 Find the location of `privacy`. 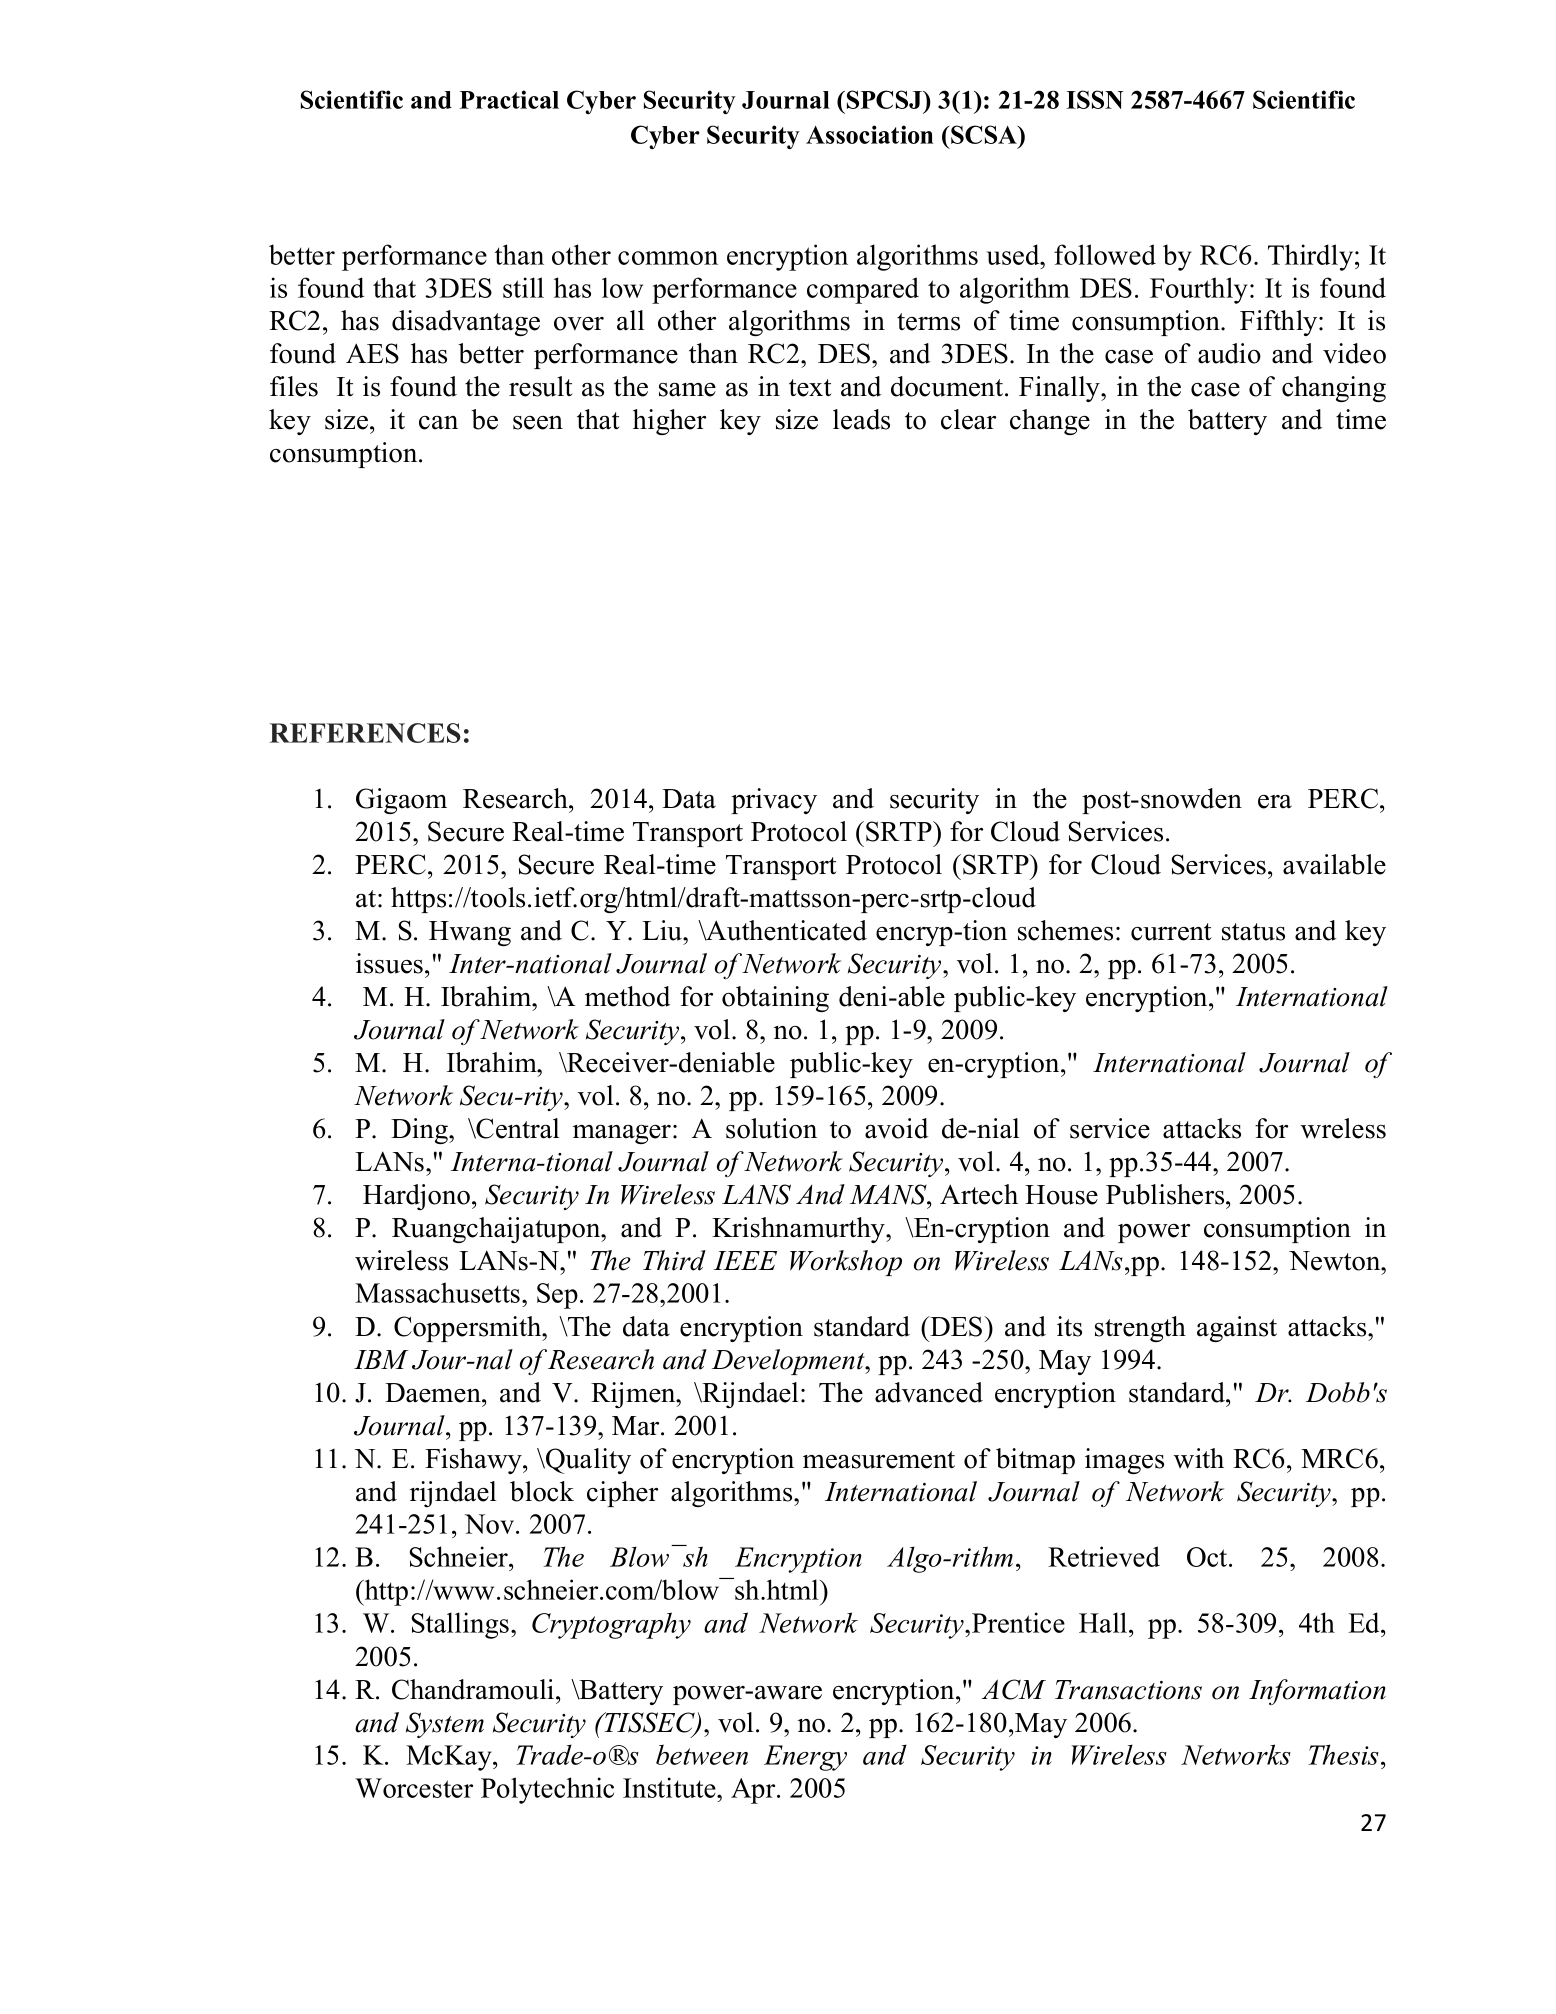

privacy is located at coordinates (774, 801).
